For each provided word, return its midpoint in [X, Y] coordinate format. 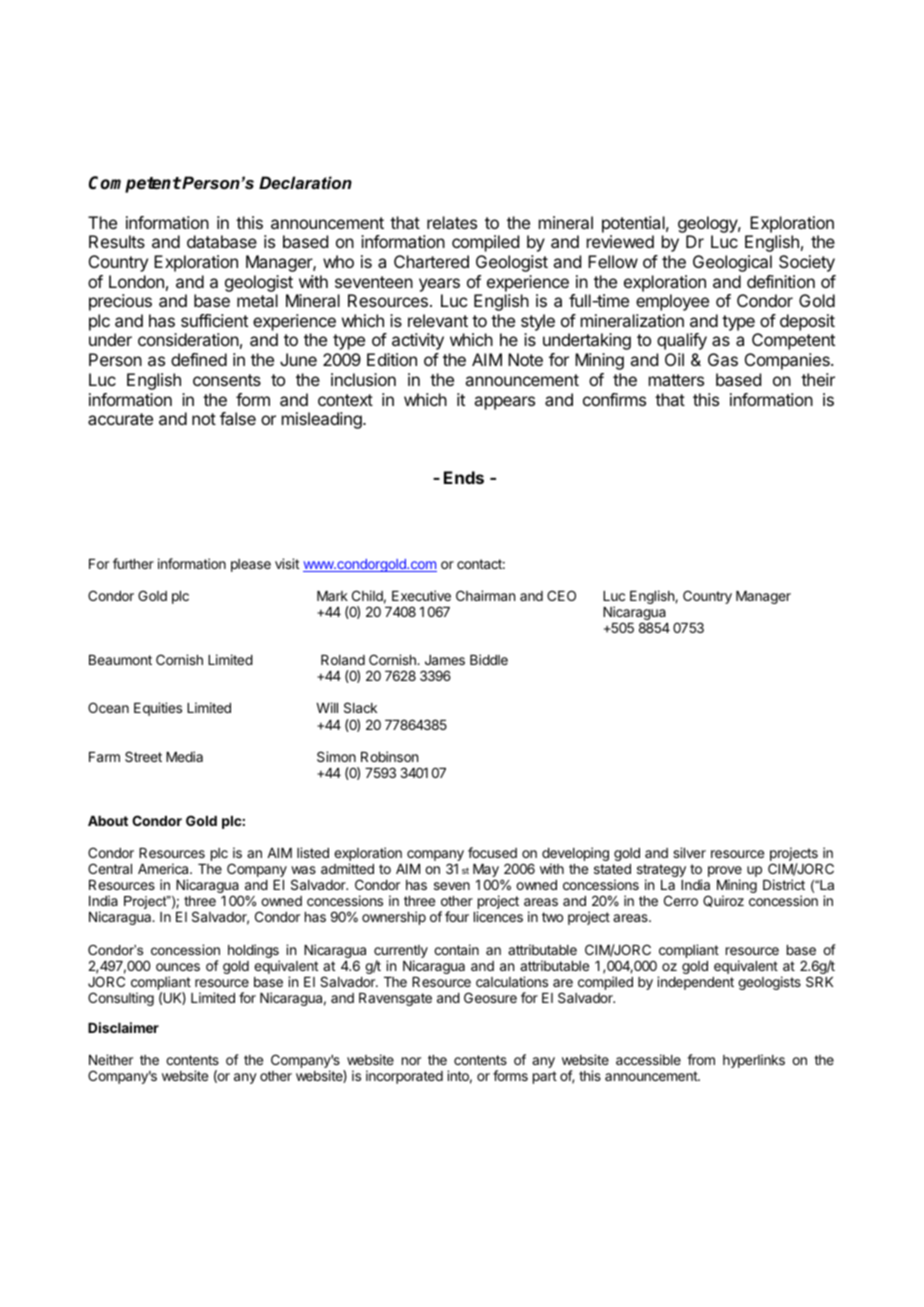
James [445, 660]
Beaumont [120, 660]
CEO [561, 595]
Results [117, 241]
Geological [732, 263]
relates [452, 222]
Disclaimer [123, 1027]
